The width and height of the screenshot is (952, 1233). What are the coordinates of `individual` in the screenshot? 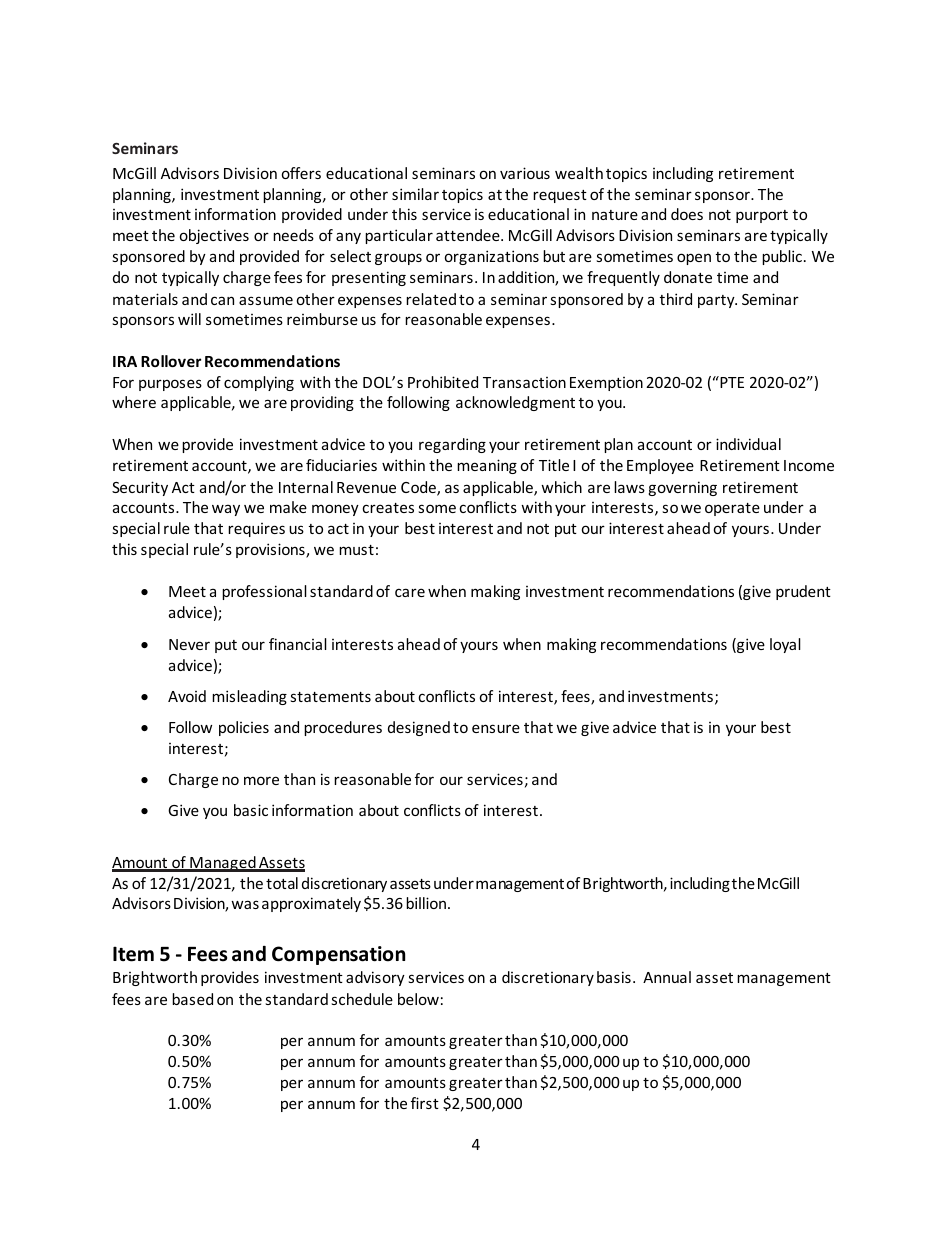 It's located at (748, 444).
